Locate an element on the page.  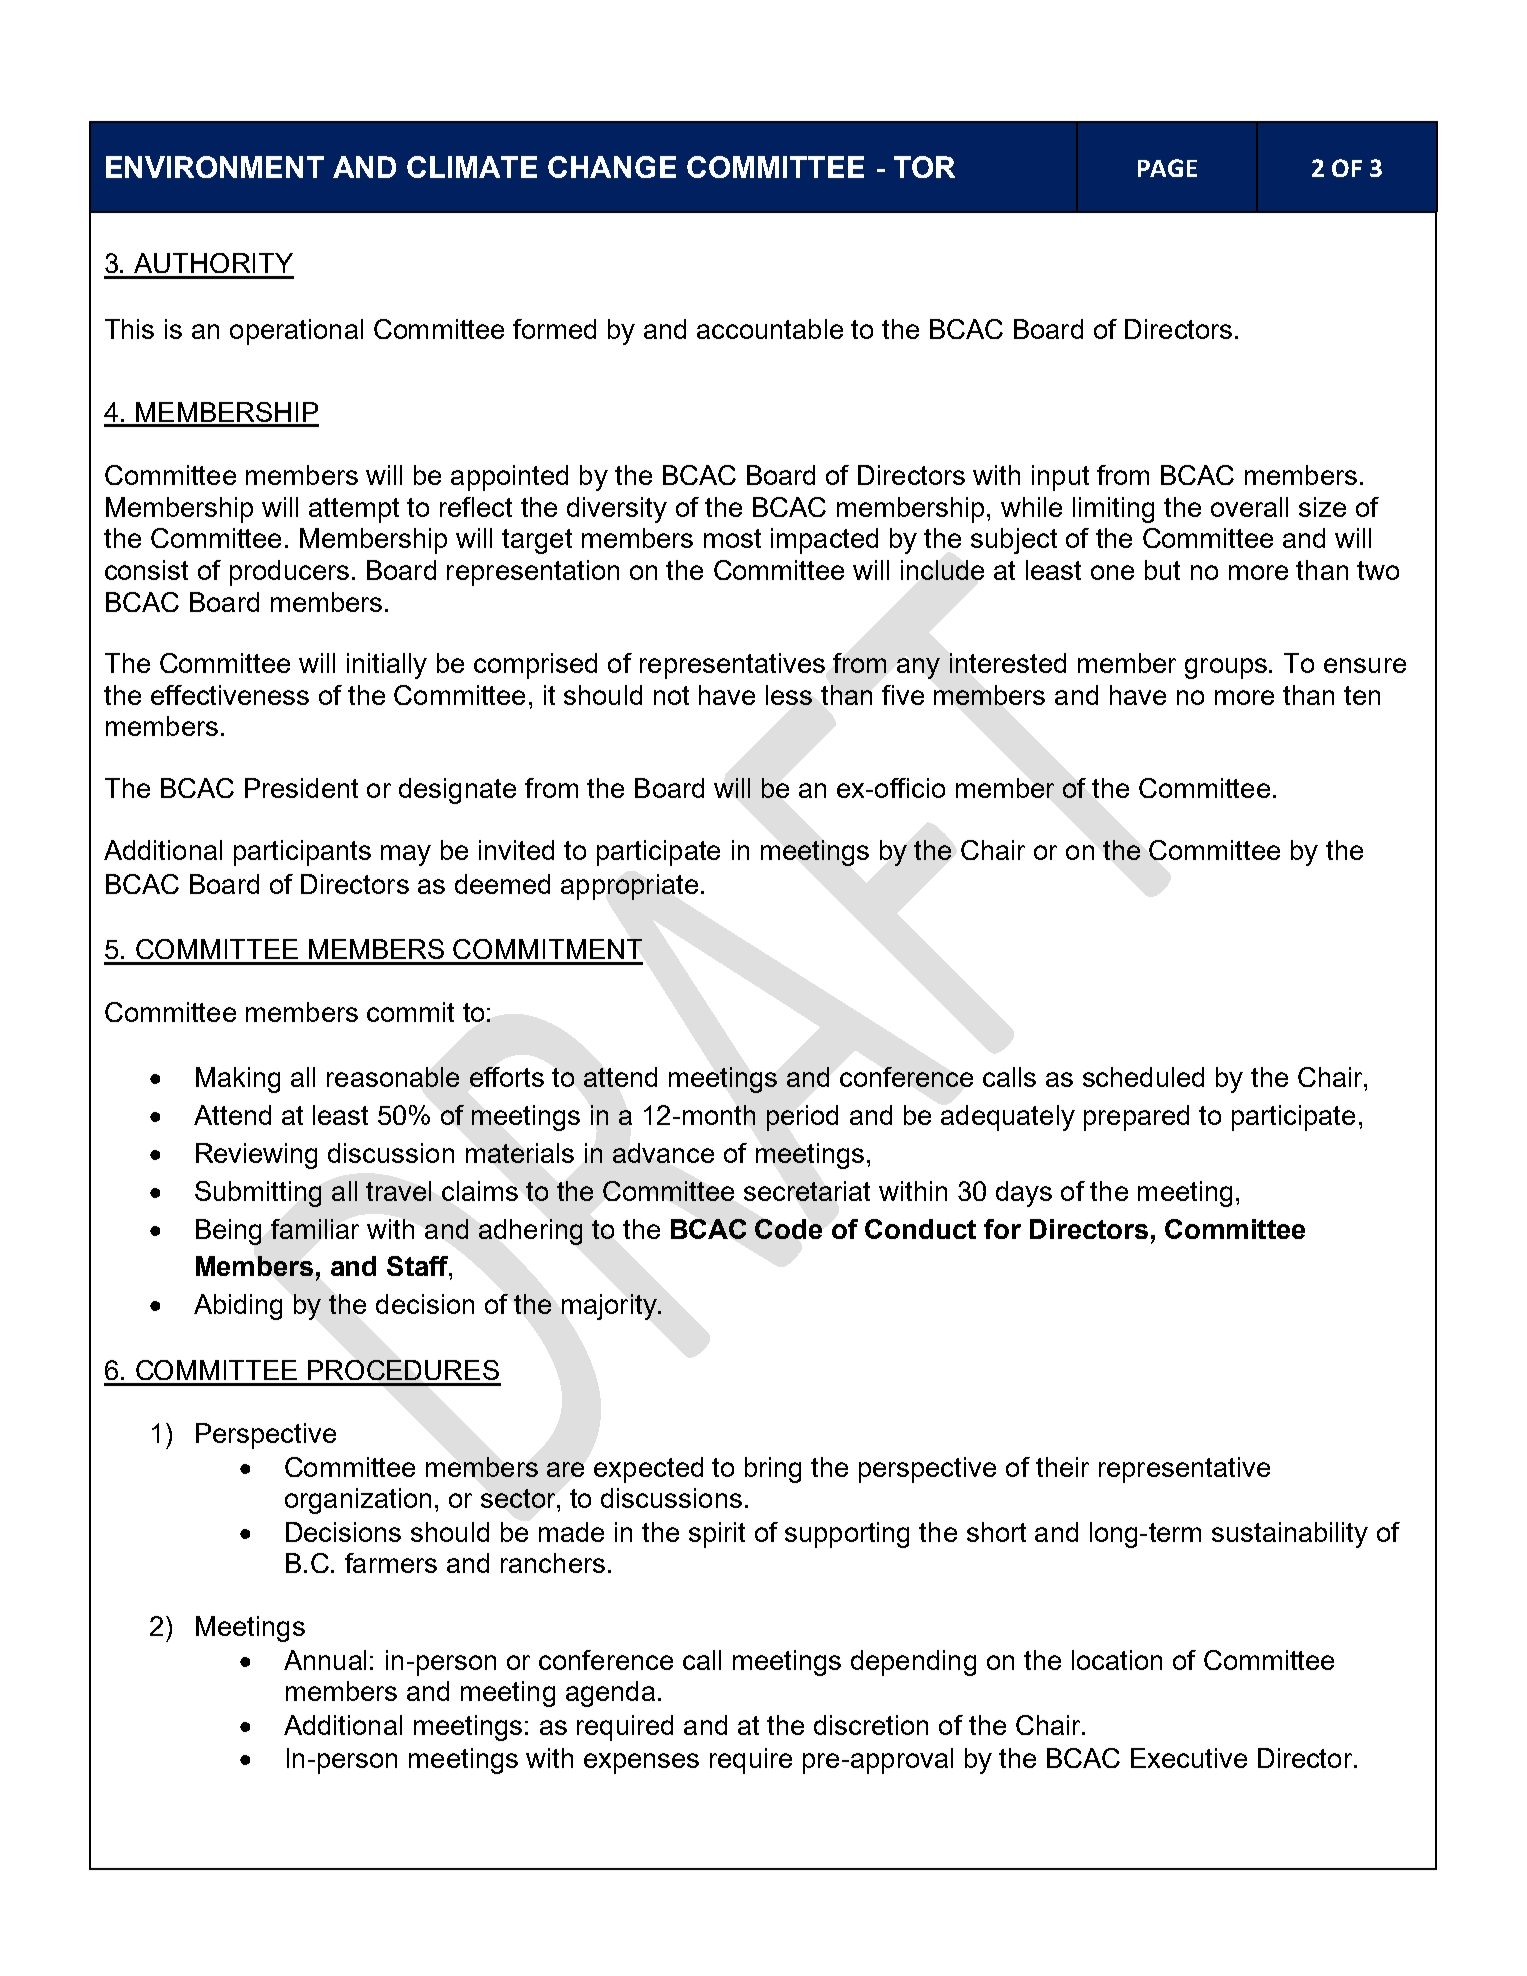
Submitting is located at coordinates (258, 1194).
